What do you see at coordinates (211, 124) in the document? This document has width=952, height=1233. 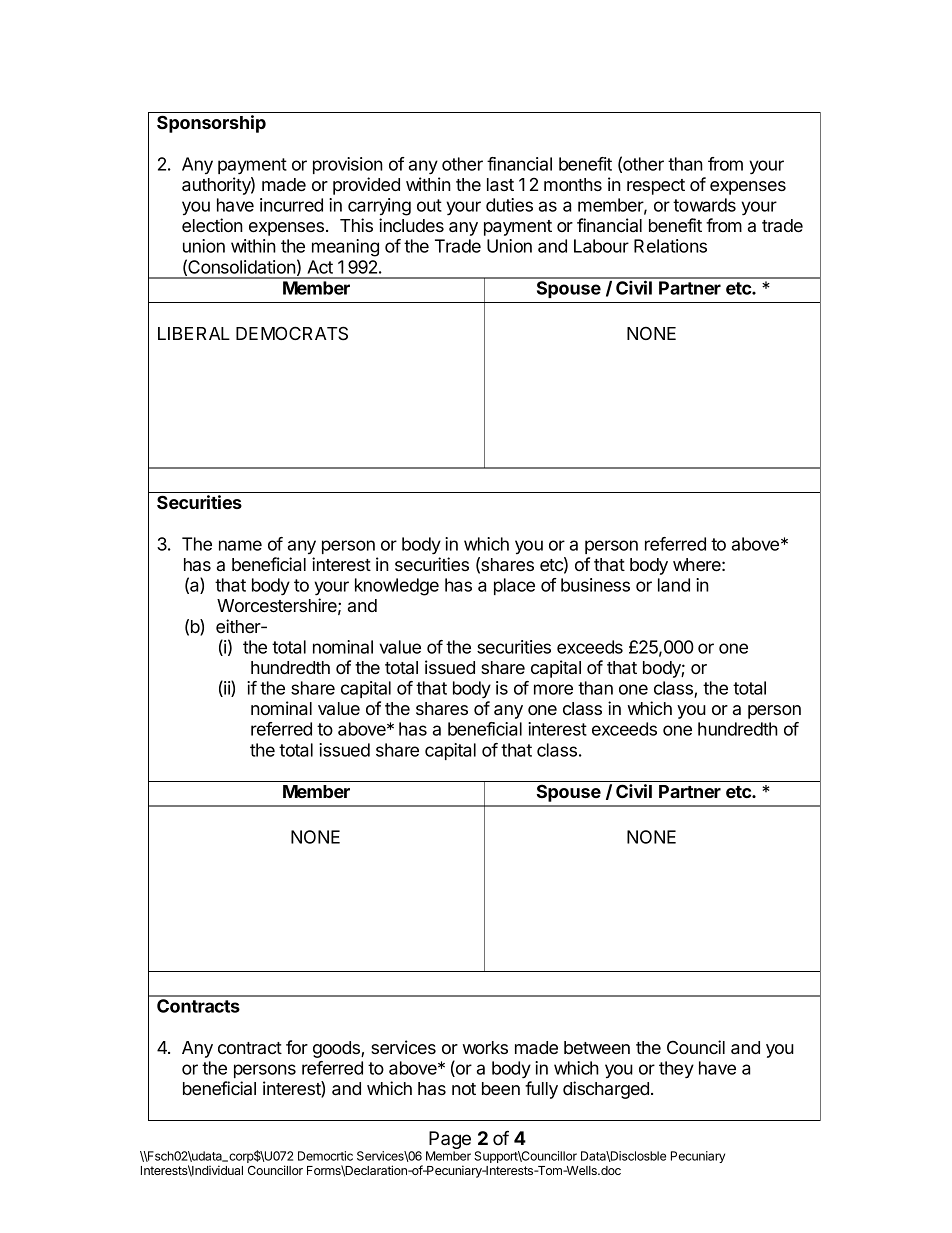 I see `Sponsorship` at bounding box center [211, 124].
